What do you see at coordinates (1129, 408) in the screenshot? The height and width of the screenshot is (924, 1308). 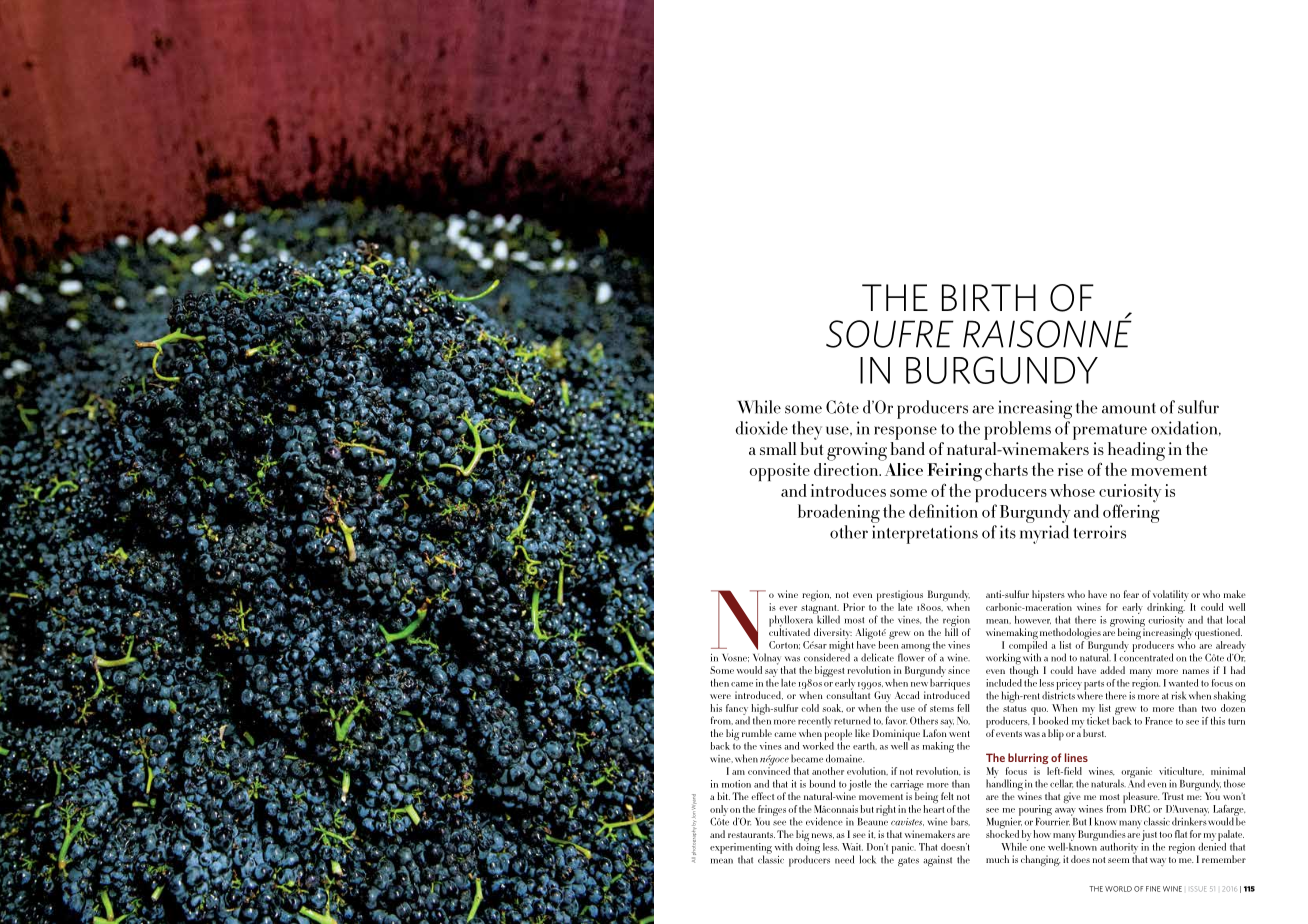 I see `amount` at bounding box center [1129, 408].
